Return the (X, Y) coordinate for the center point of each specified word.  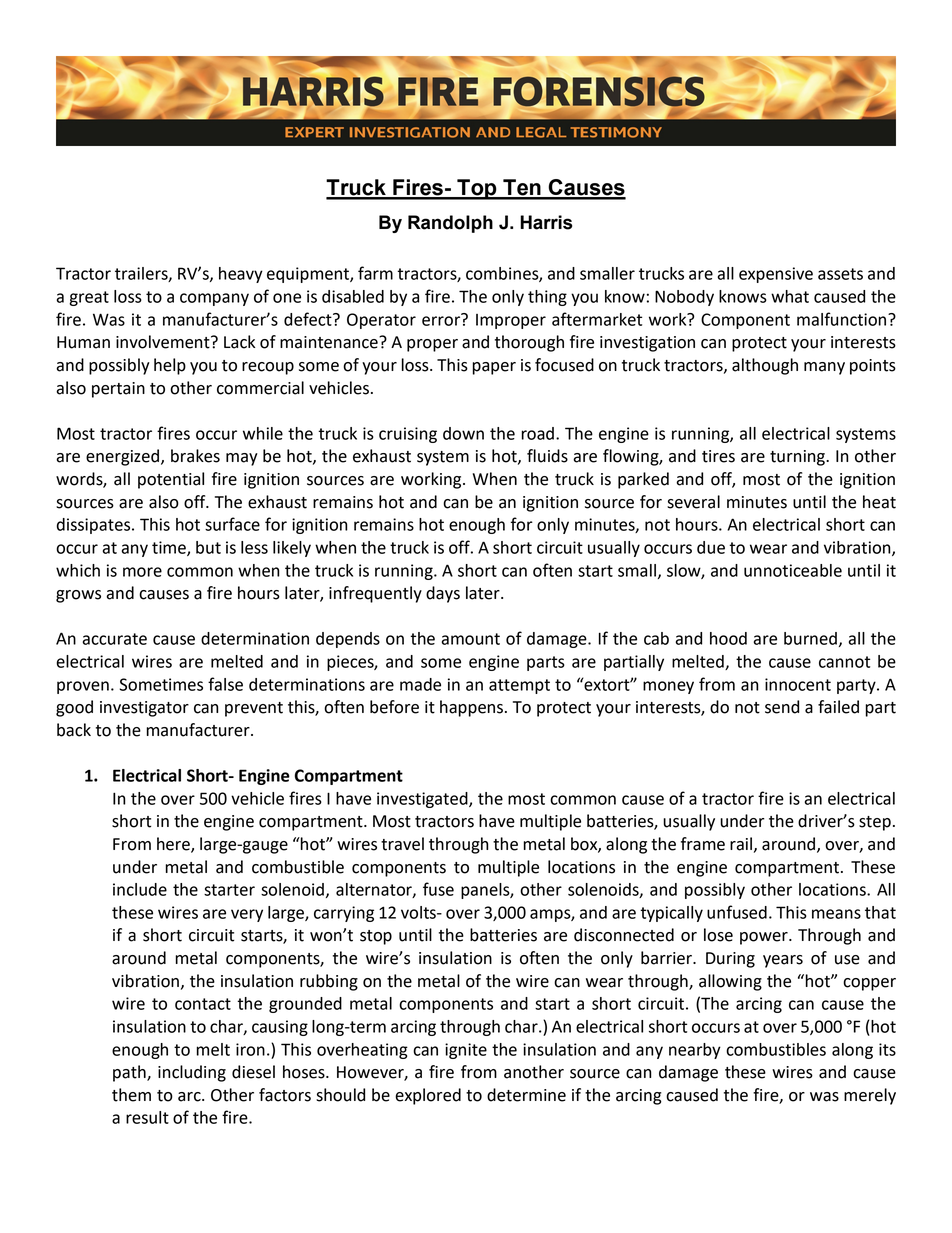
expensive (776, 275)
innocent (798, 684)
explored (428, 1096)
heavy (241, 275)
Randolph (450, 224)
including (192, 1073)
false (225, 684)
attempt (519, 686)
